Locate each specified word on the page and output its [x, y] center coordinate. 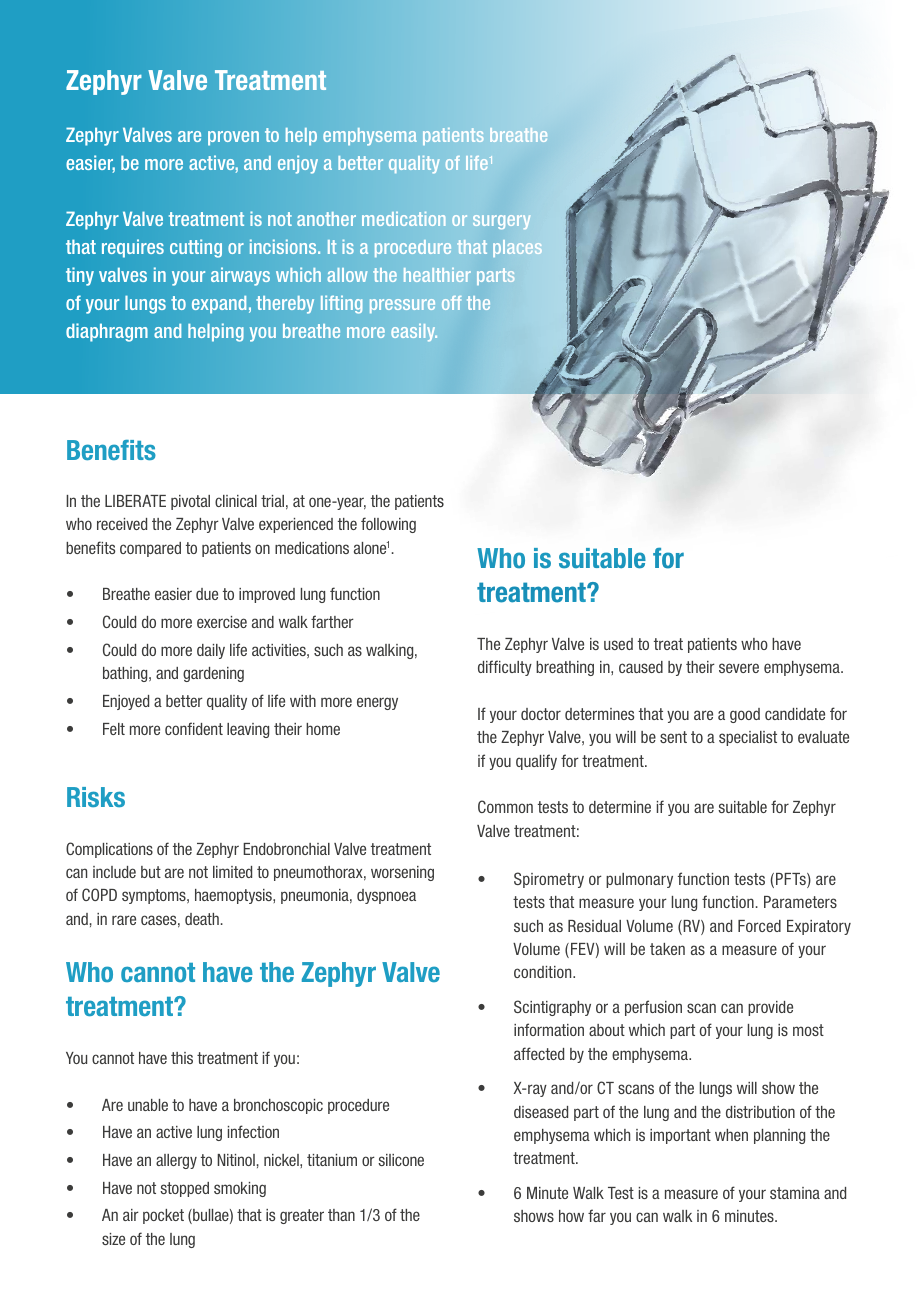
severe [739, 668]
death [202, 919]
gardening [213, 674]
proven [233, 138]
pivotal [190, 502]
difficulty [505, 668]
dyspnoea [386, 896]
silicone [401, 1160]
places [517, 248]
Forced [759, 926]
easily [414, 333]
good [745, 715]
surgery [501, 222]
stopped [184, 1189]
